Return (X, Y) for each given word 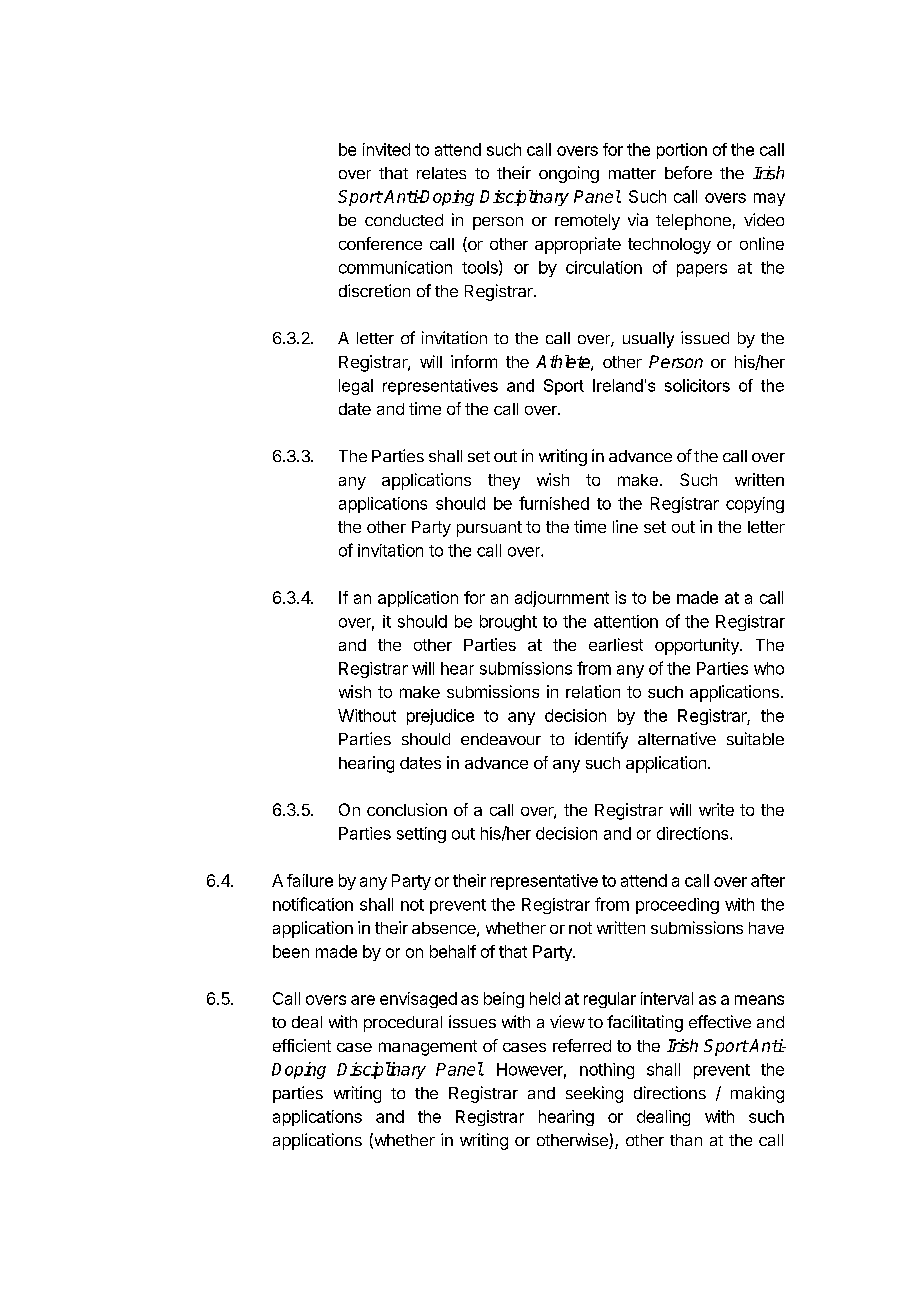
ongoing (569, 174)
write (716, 809)
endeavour (501, 739)
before (688, 172)
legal (356, 387)
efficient (302, 1045)
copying (755, 505)
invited (386, 149)
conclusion (407, 809)
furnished (554, 503)
